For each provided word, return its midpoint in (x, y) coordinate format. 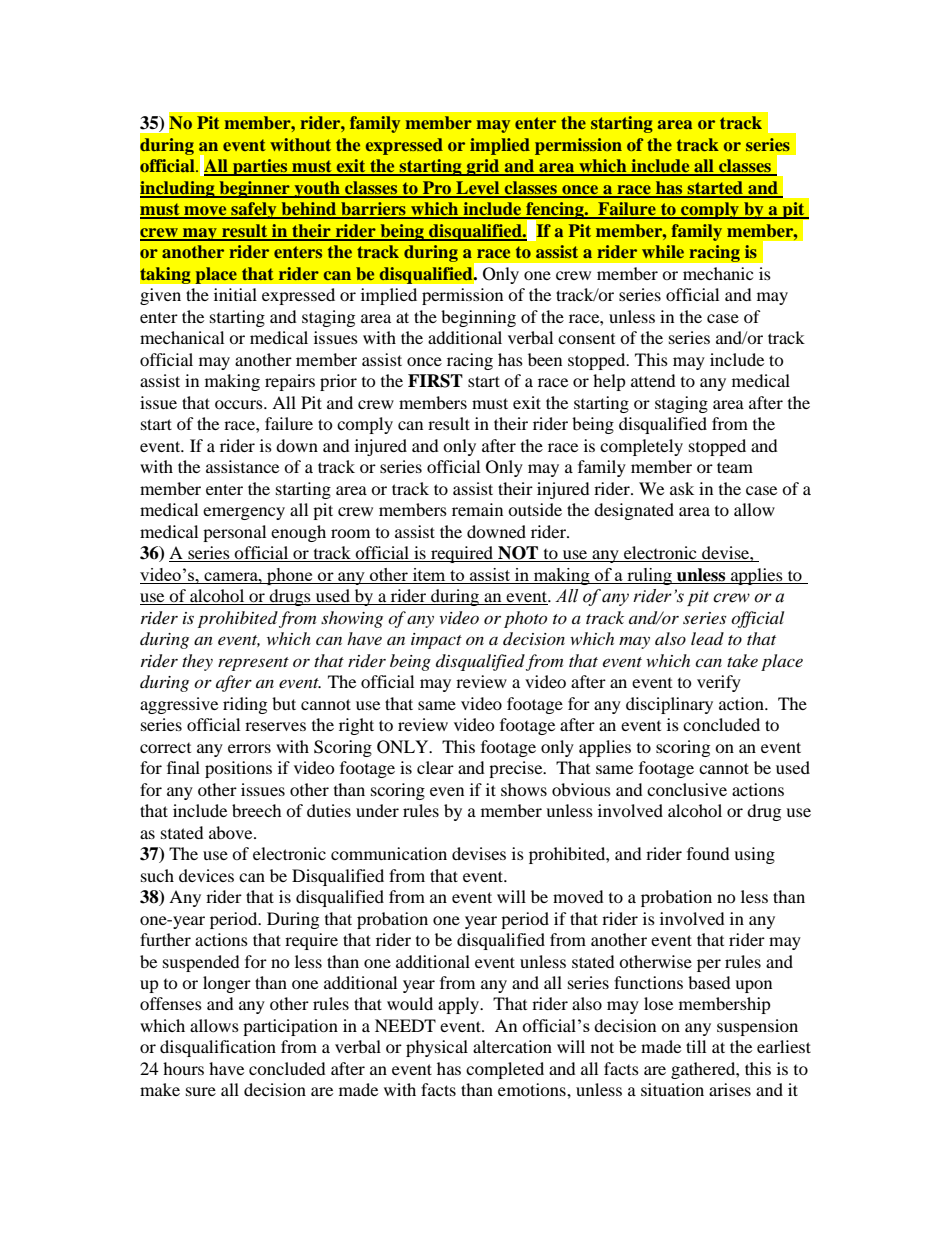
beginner (254, 189)
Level (478, 189)
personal (234, 533)
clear (435, 767)
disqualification (218, 1048)
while (663, 251)
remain (477, 509)
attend (653, 380)
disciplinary (669, 705)
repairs (290, 382)
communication (389, 853)
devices (206, 875)
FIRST (435, 381)
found (708, 853)
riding (245, 705)
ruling (649, 576)
